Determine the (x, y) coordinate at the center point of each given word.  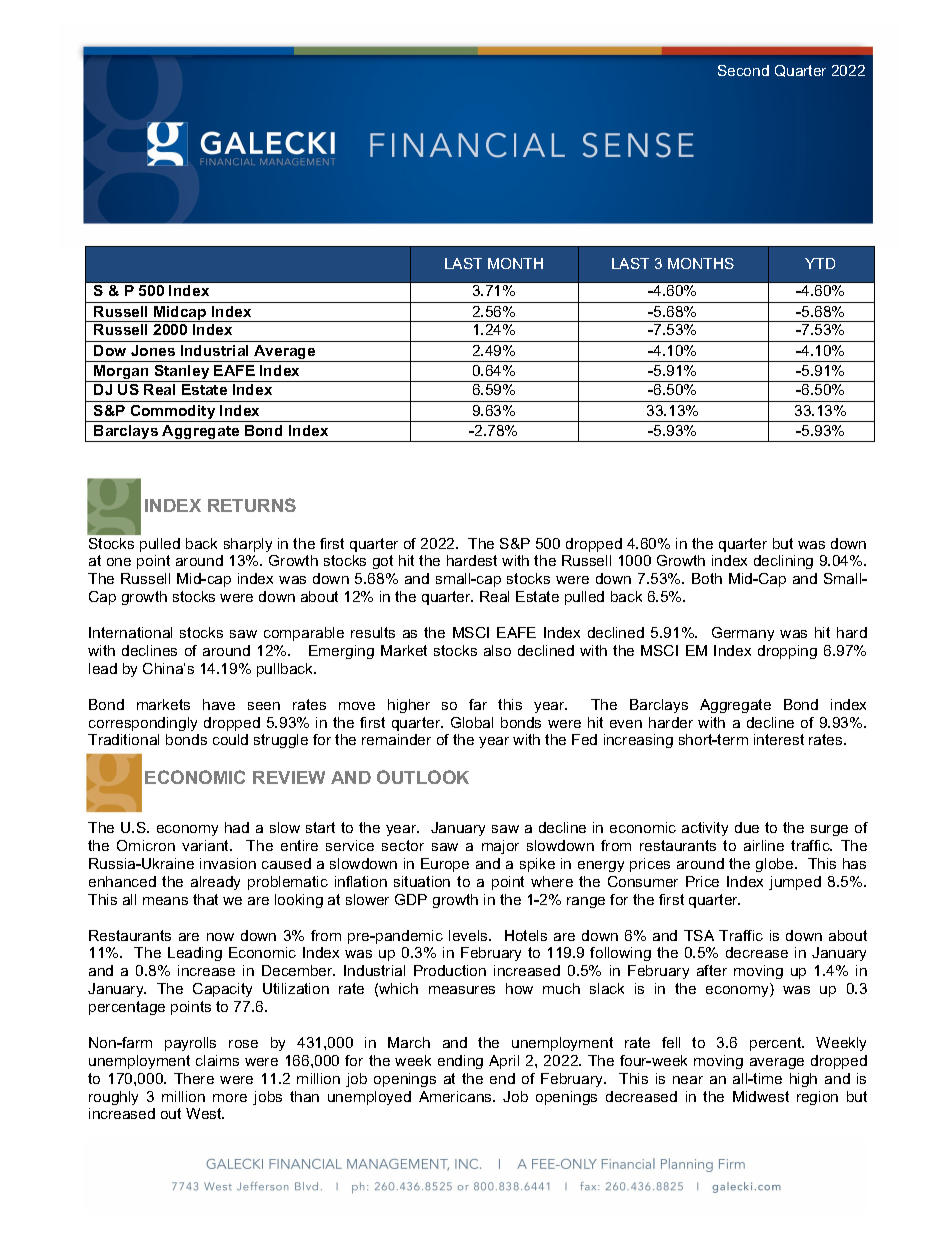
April (504, 1062)
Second (743, 70)
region (817, 1098)
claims (217, 1060)
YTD (820, 263)
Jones (153, 350)
